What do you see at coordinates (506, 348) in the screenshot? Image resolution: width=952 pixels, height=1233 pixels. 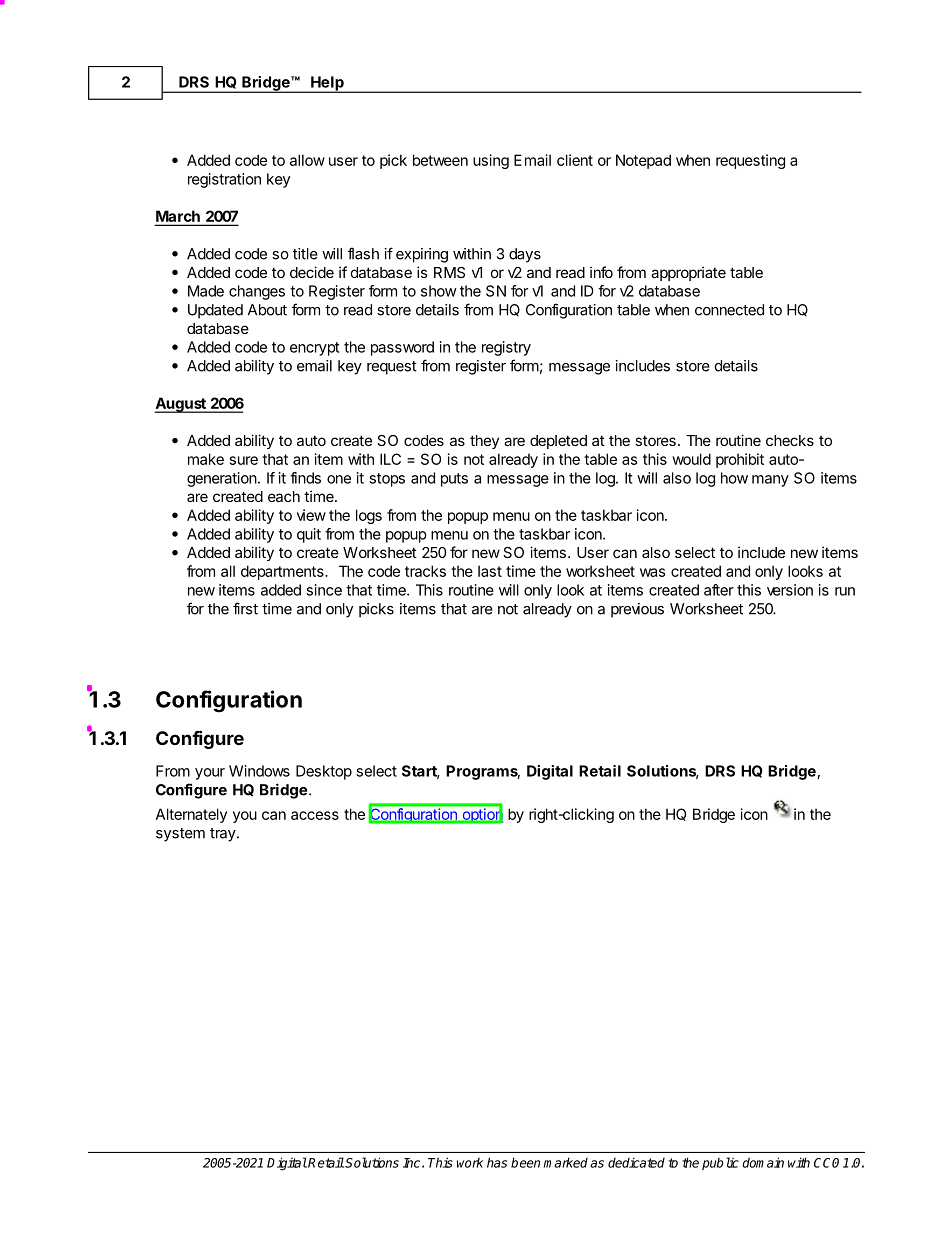 I see `registry` at bounding box center [506, 348].
